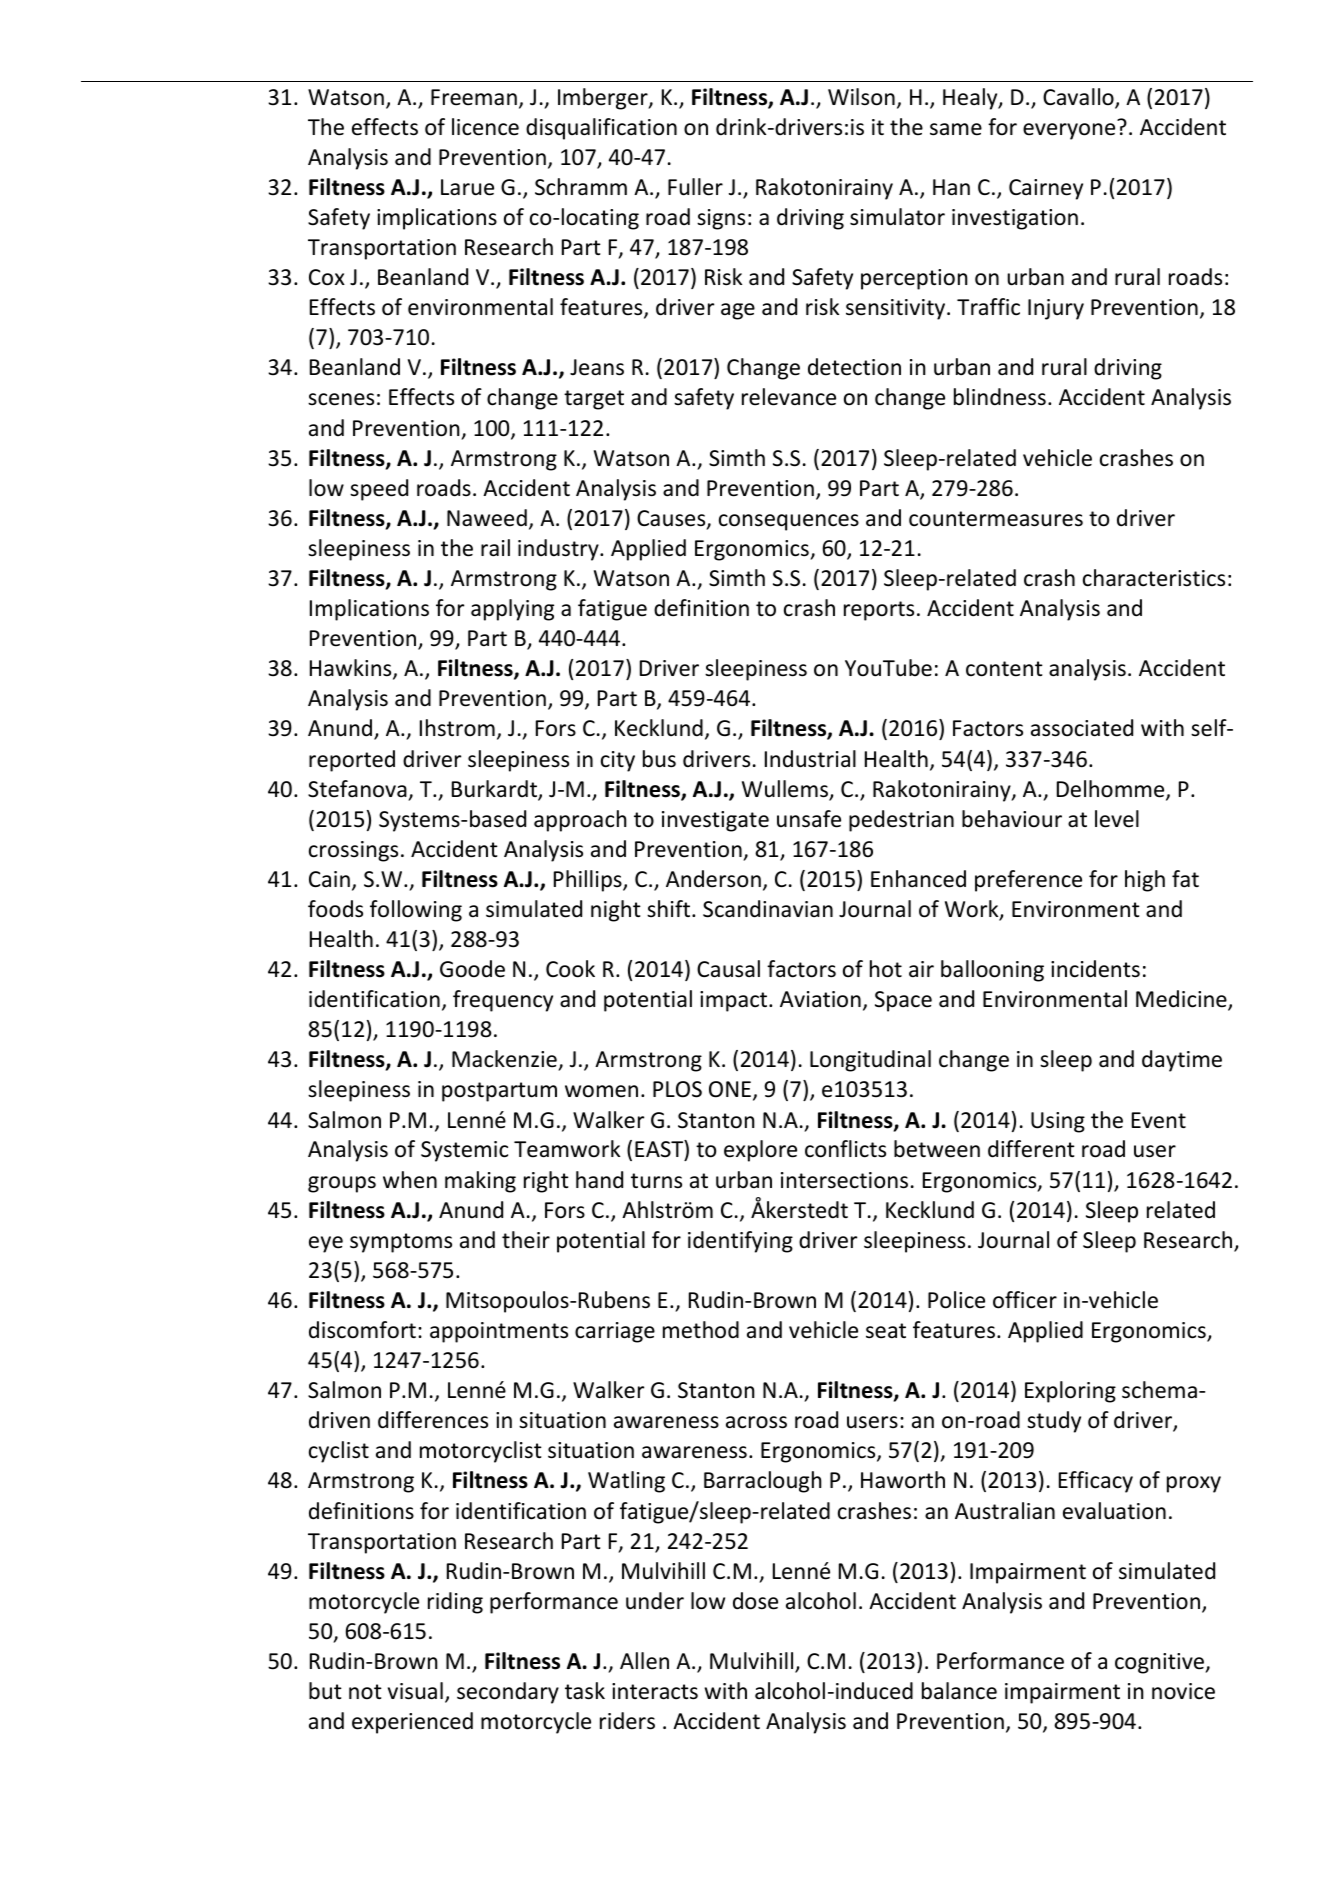  What do you see at coordinates (695, 187) in the screenshot?
I see `Fuller` at bounding box center [695, 187].
